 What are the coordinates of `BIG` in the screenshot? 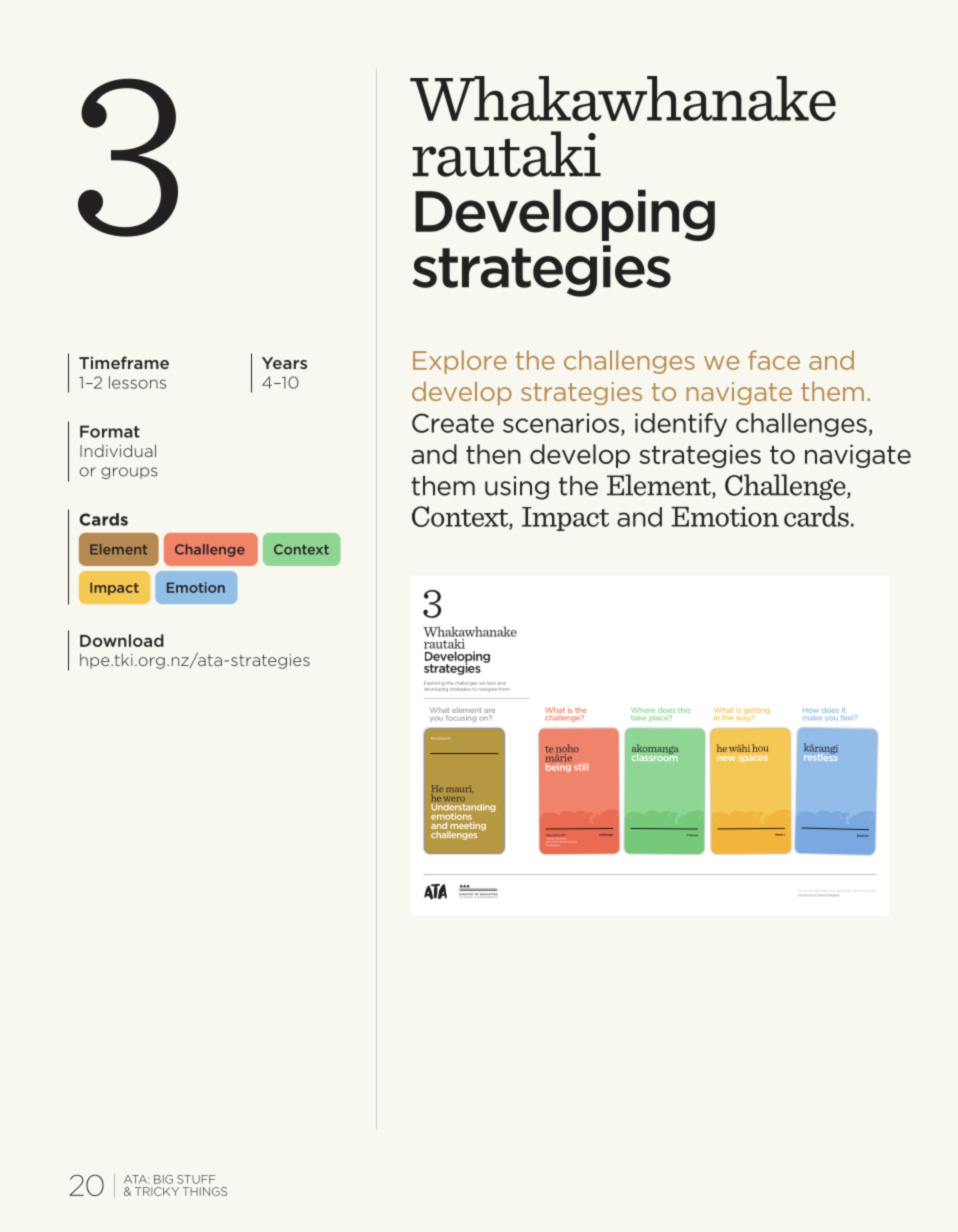 It's located at (163, 1179).
